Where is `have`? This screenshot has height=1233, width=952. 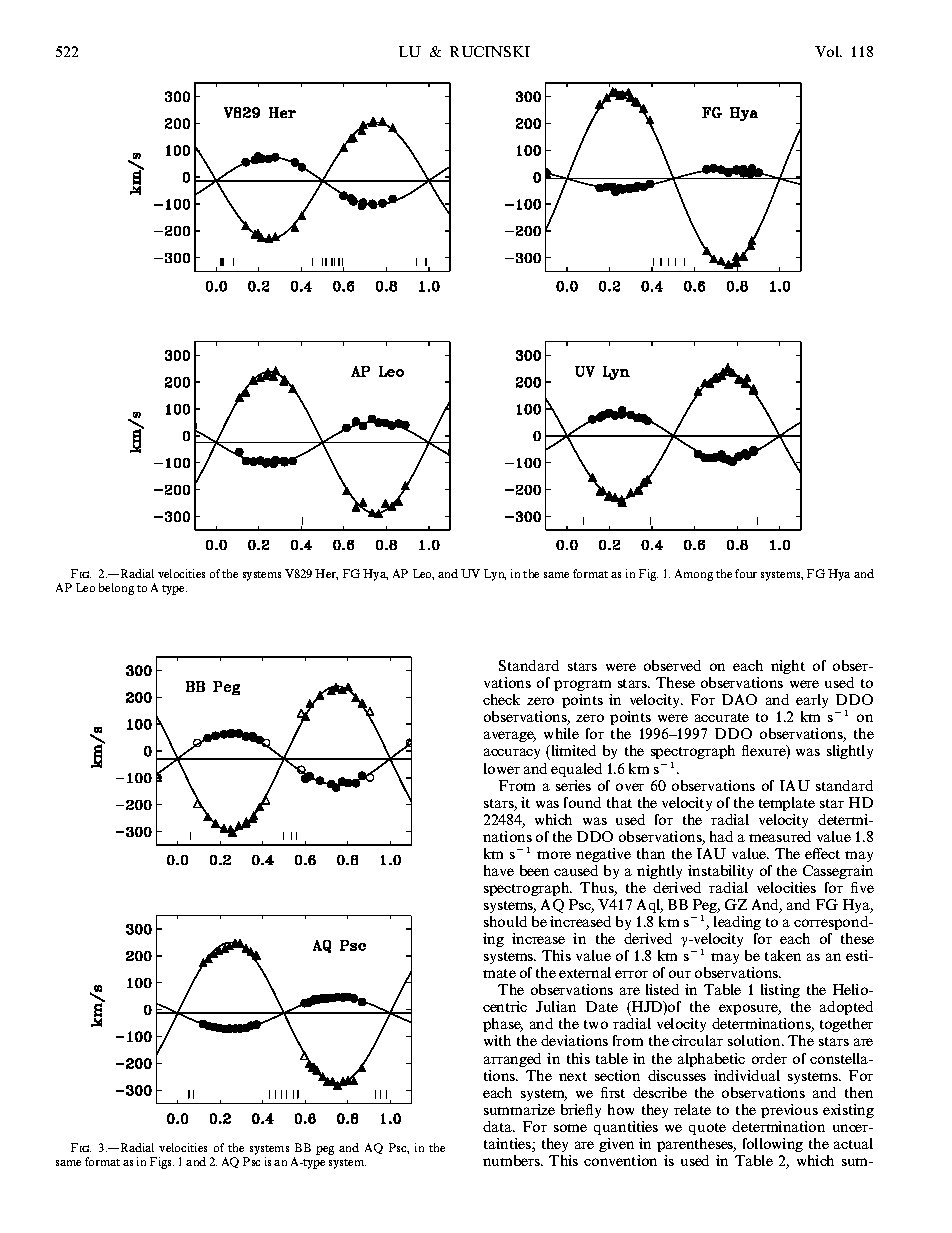
have is located at coordinates (499, 870).
